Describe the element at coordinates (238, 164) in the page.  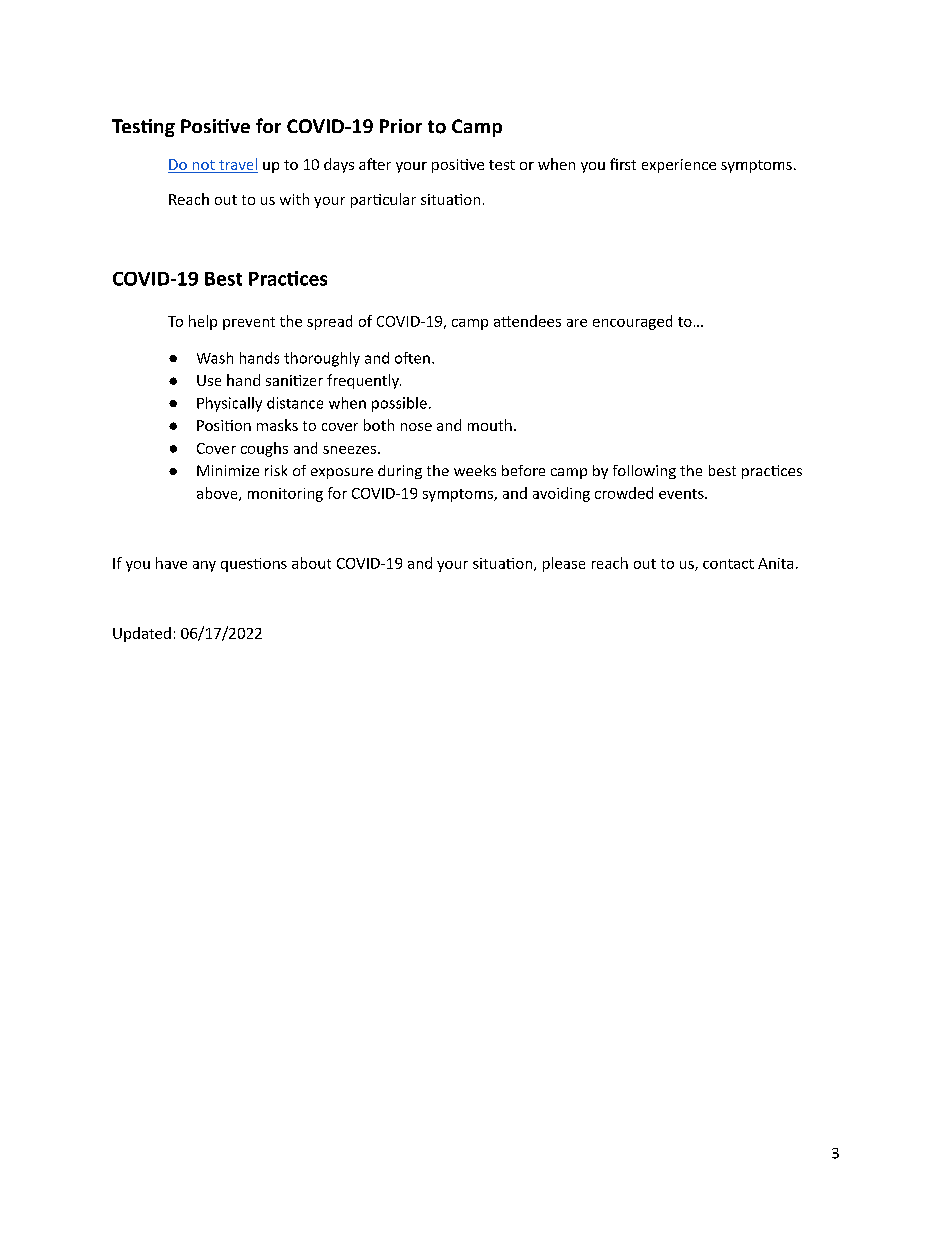
I see `travel` at that location.
